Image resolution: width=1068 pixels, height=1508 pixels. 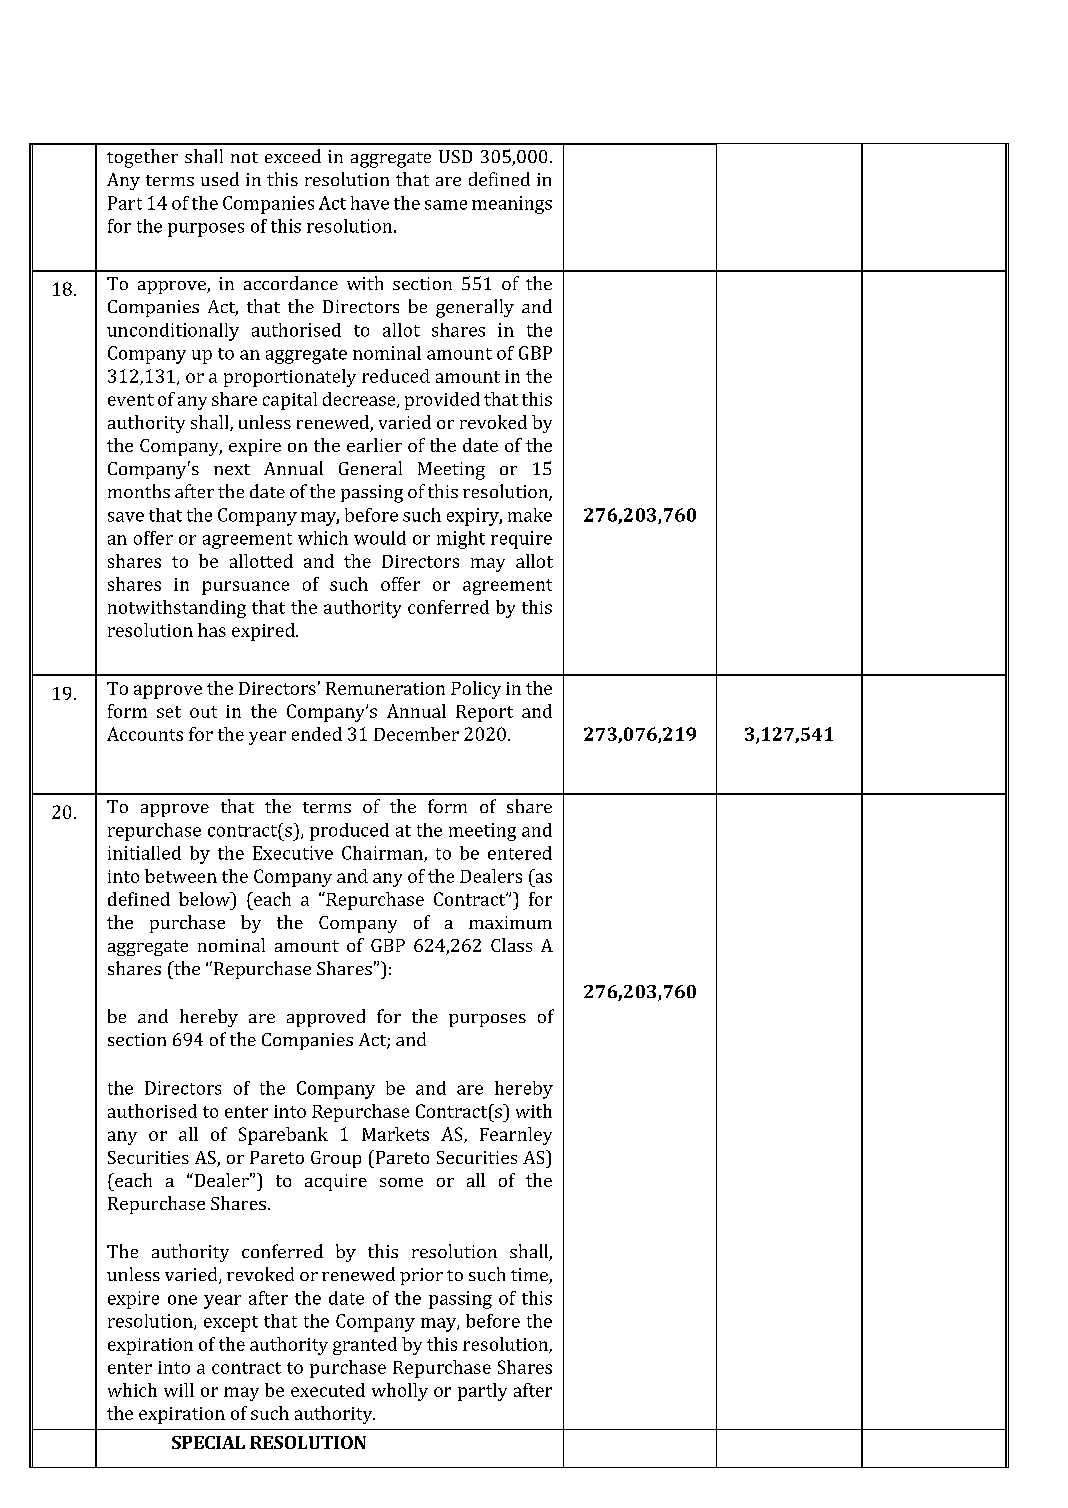 I want to click on will, so click(x=179, y=1390).
